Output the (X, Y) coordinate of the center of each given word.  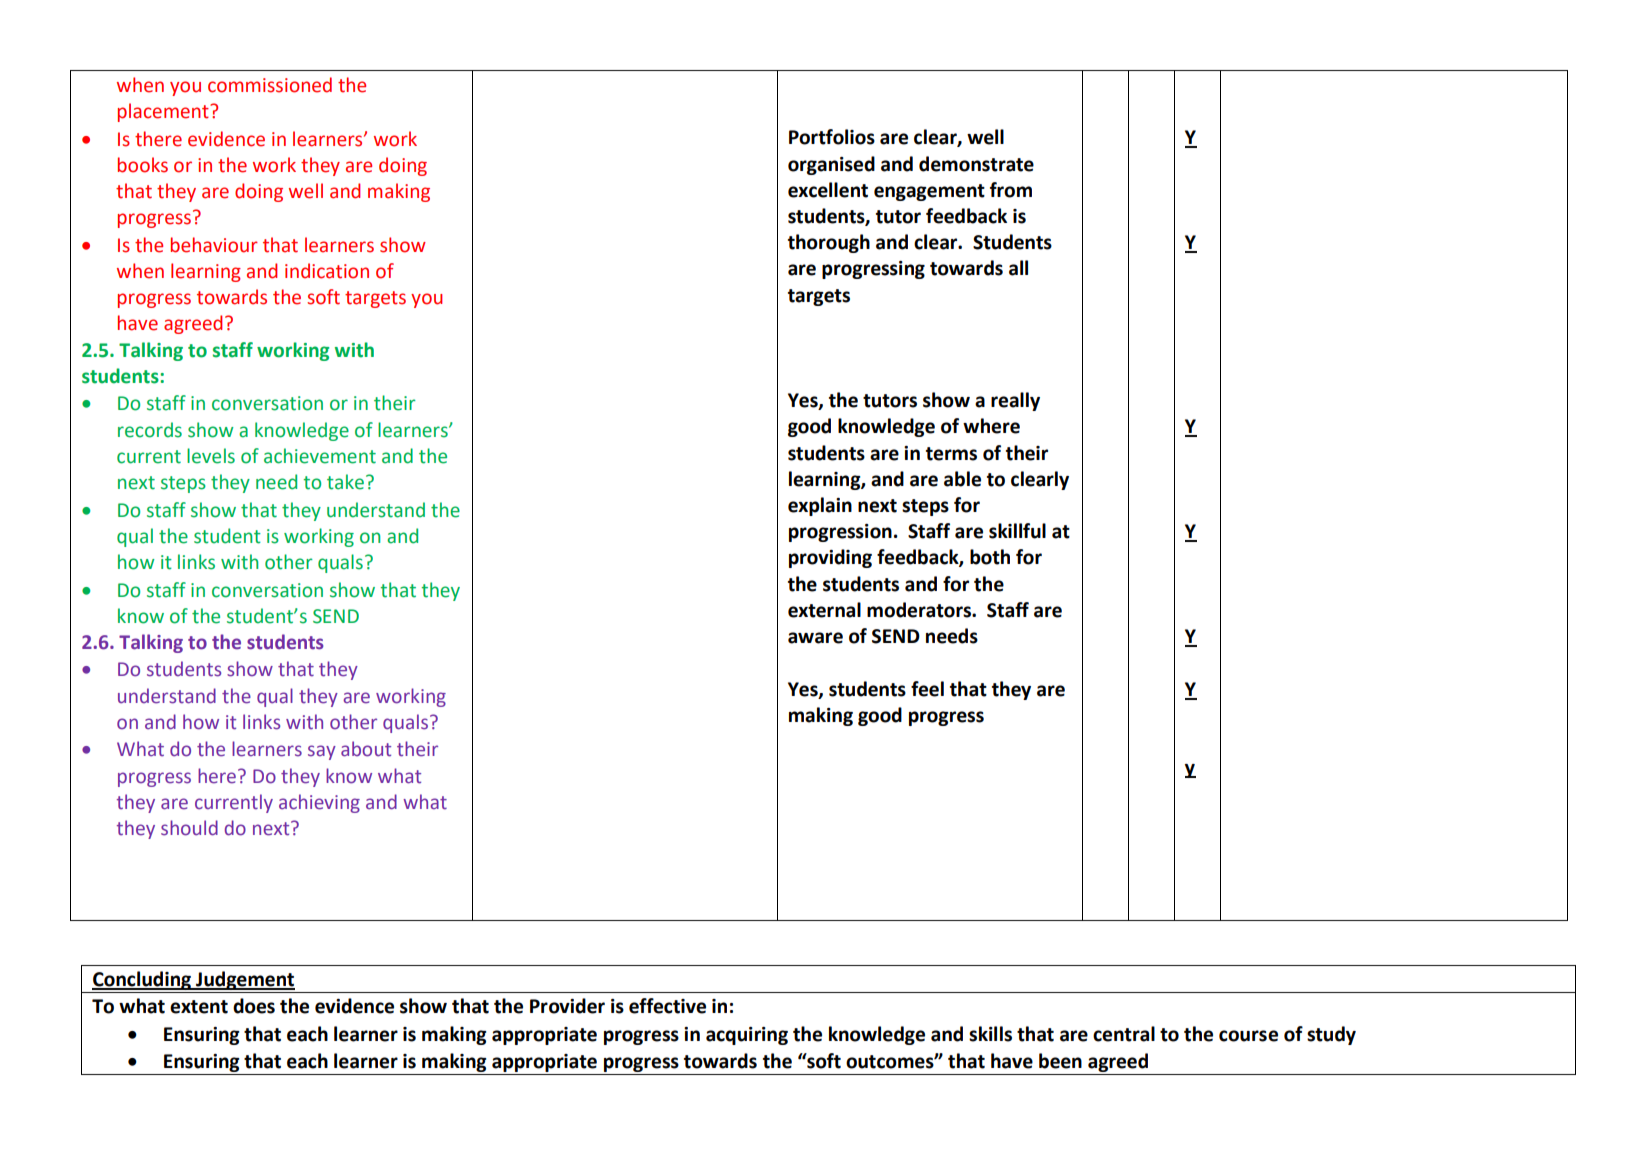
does (254, 1006)
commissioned (270, 85)
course (1248, 1036)
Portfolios (832, 137)
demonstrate (976, 164)
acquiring (747, 1036)
